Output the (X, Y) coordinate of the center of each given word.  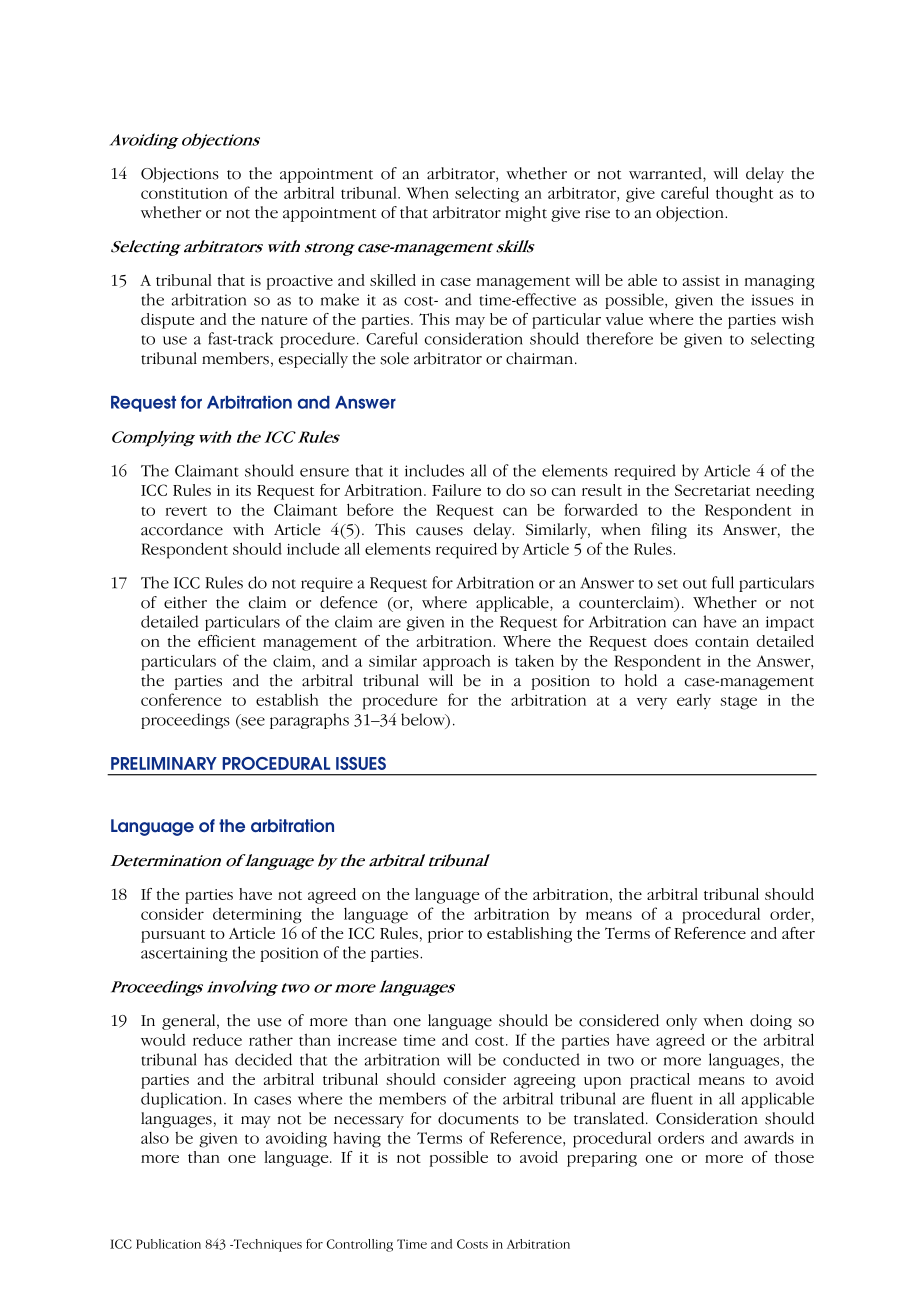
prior (446, 935)
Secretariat (712, 490)
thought (744, 194)
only (681, 1022)
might (526, 214)
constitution (184, 193)
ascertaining (184, 954)
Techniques (266, 1245)
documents (478, 1118)
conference (181, 699)
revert (186, 511)
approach (457, 662)
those (794, 1157)
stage (738, 703)
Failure (456, 490)
